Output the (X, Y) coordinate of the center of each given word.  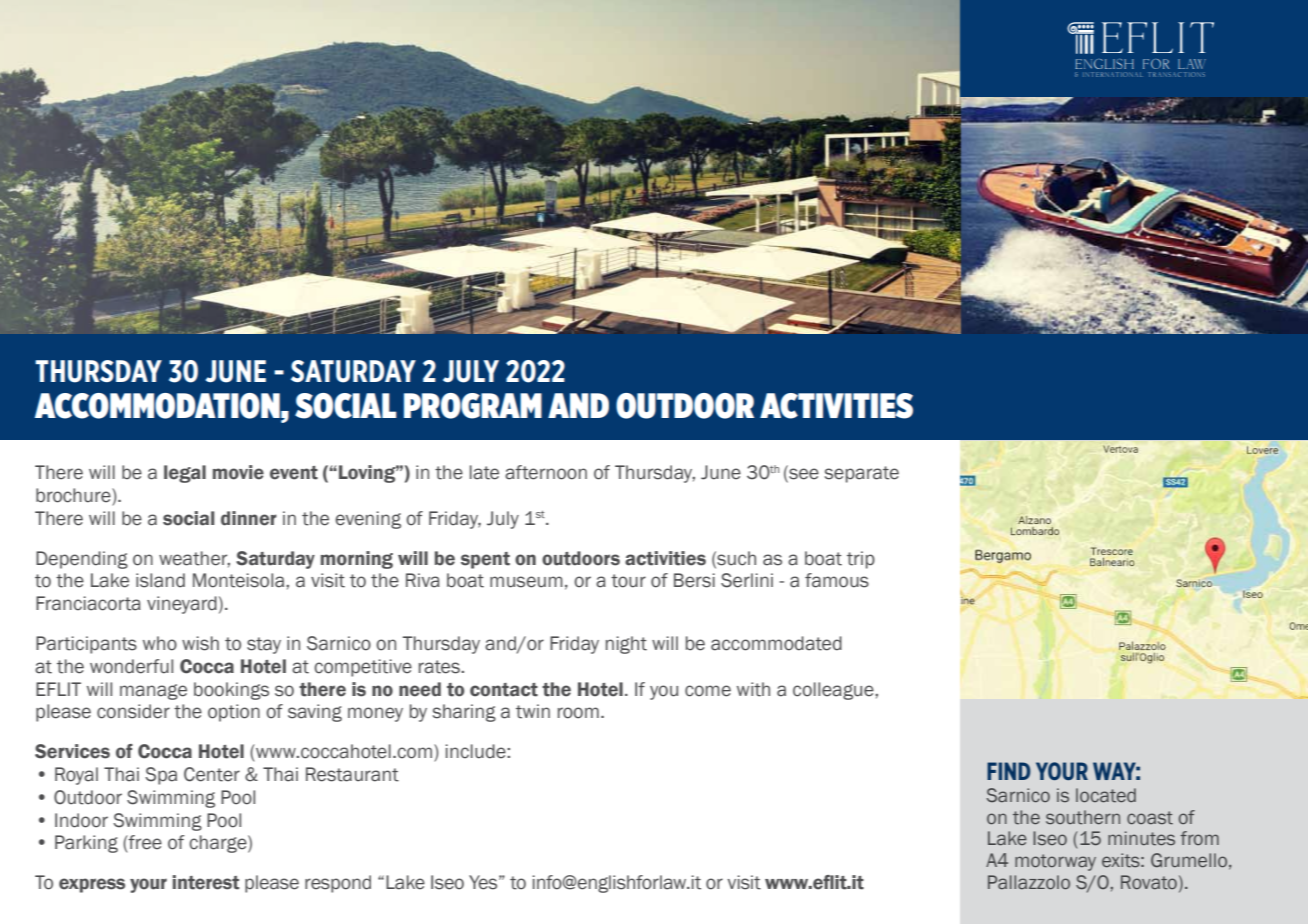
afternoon (546, 472)
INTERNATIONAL (1112, 74)
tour (628, 581)
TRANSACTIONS (1177, 74)
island (160, 580)
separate (862, 474)
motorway (1055, 862)
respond (338, 884)
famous (837, 580)
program (473, 406)
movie (238, 472)
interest (206, 882)
